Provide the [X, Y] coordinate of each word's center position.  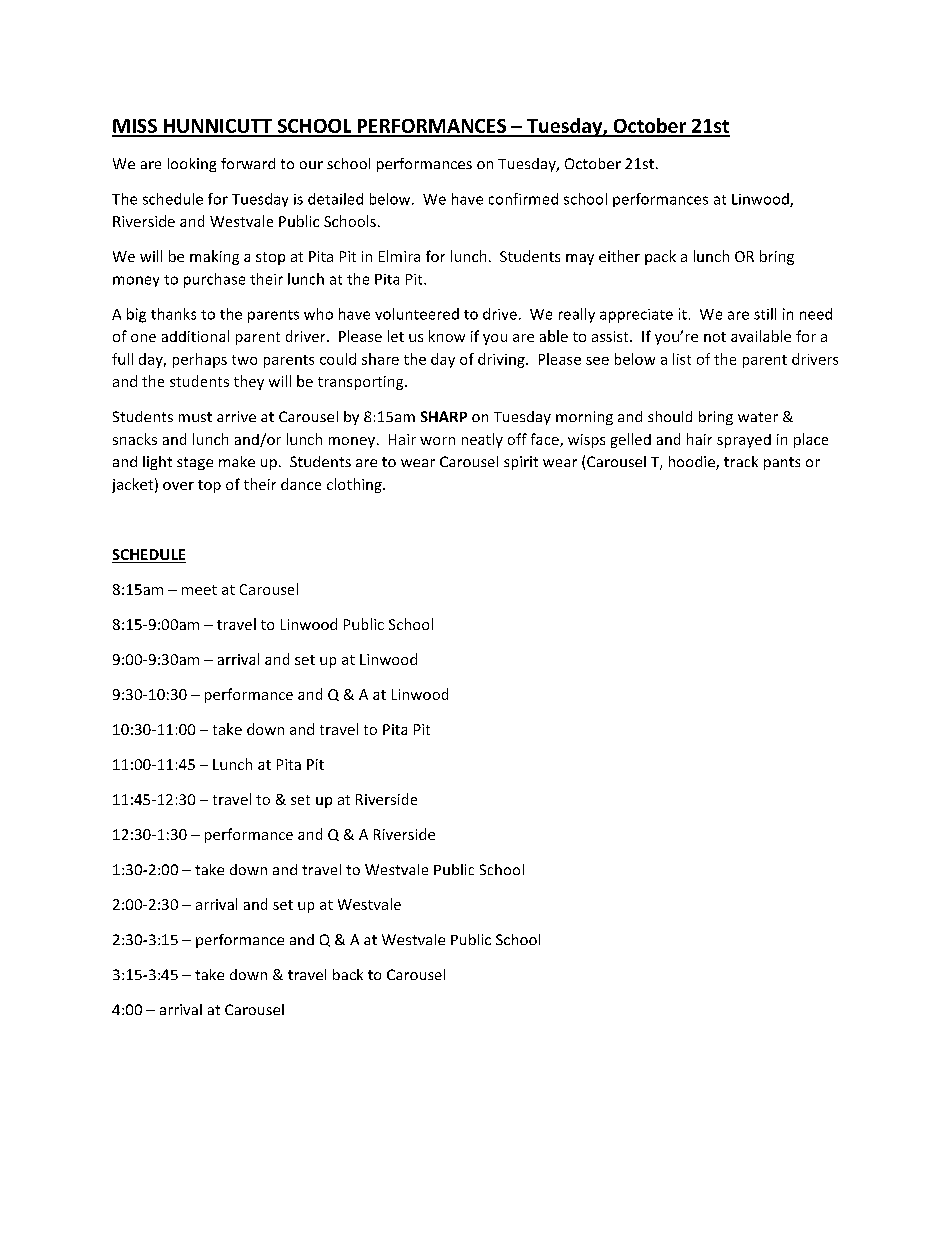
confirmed [523, 199]
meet [199, 590]
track [741, 461]
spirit [521, 463]
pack [660, 257]
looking [192, 165]
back [348, 974]
